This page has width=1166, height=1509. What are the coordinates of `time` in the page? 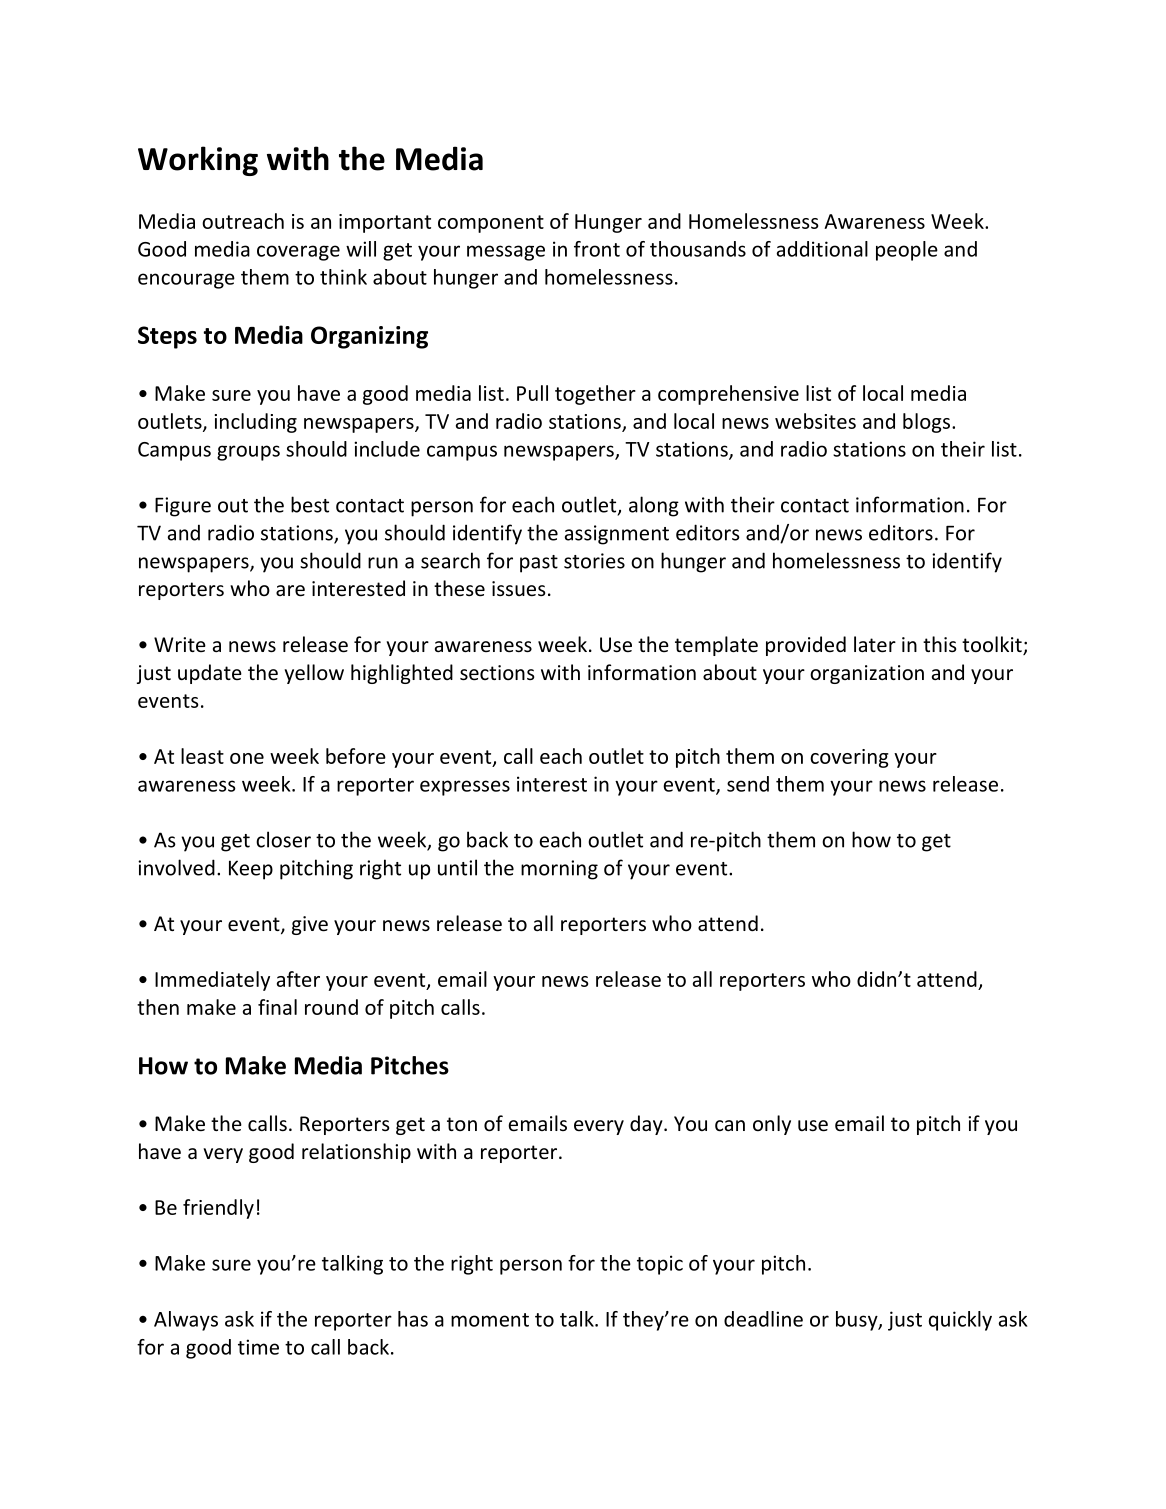 It's located at (258, 1347).
